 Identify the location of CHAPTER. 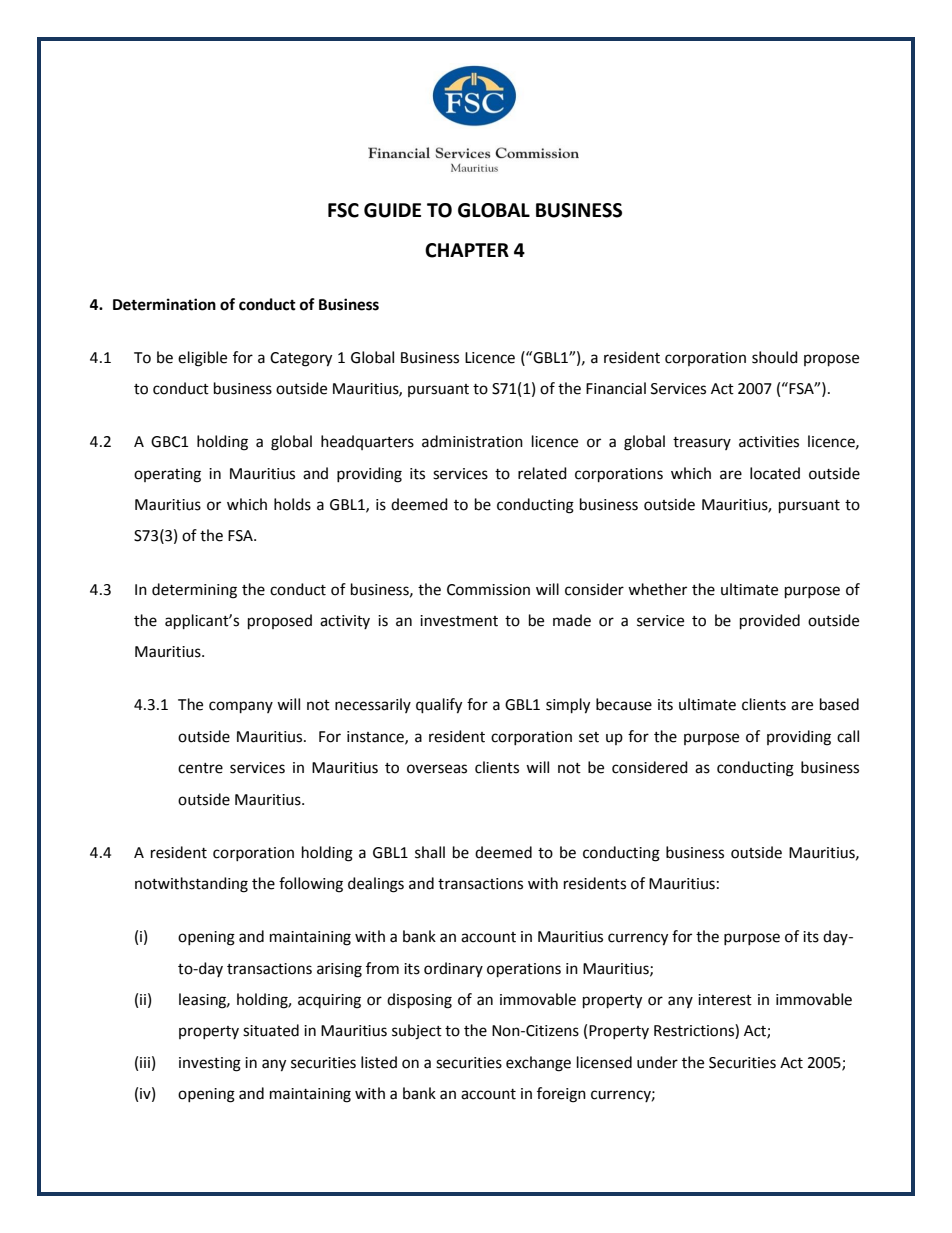
(467, 250).
